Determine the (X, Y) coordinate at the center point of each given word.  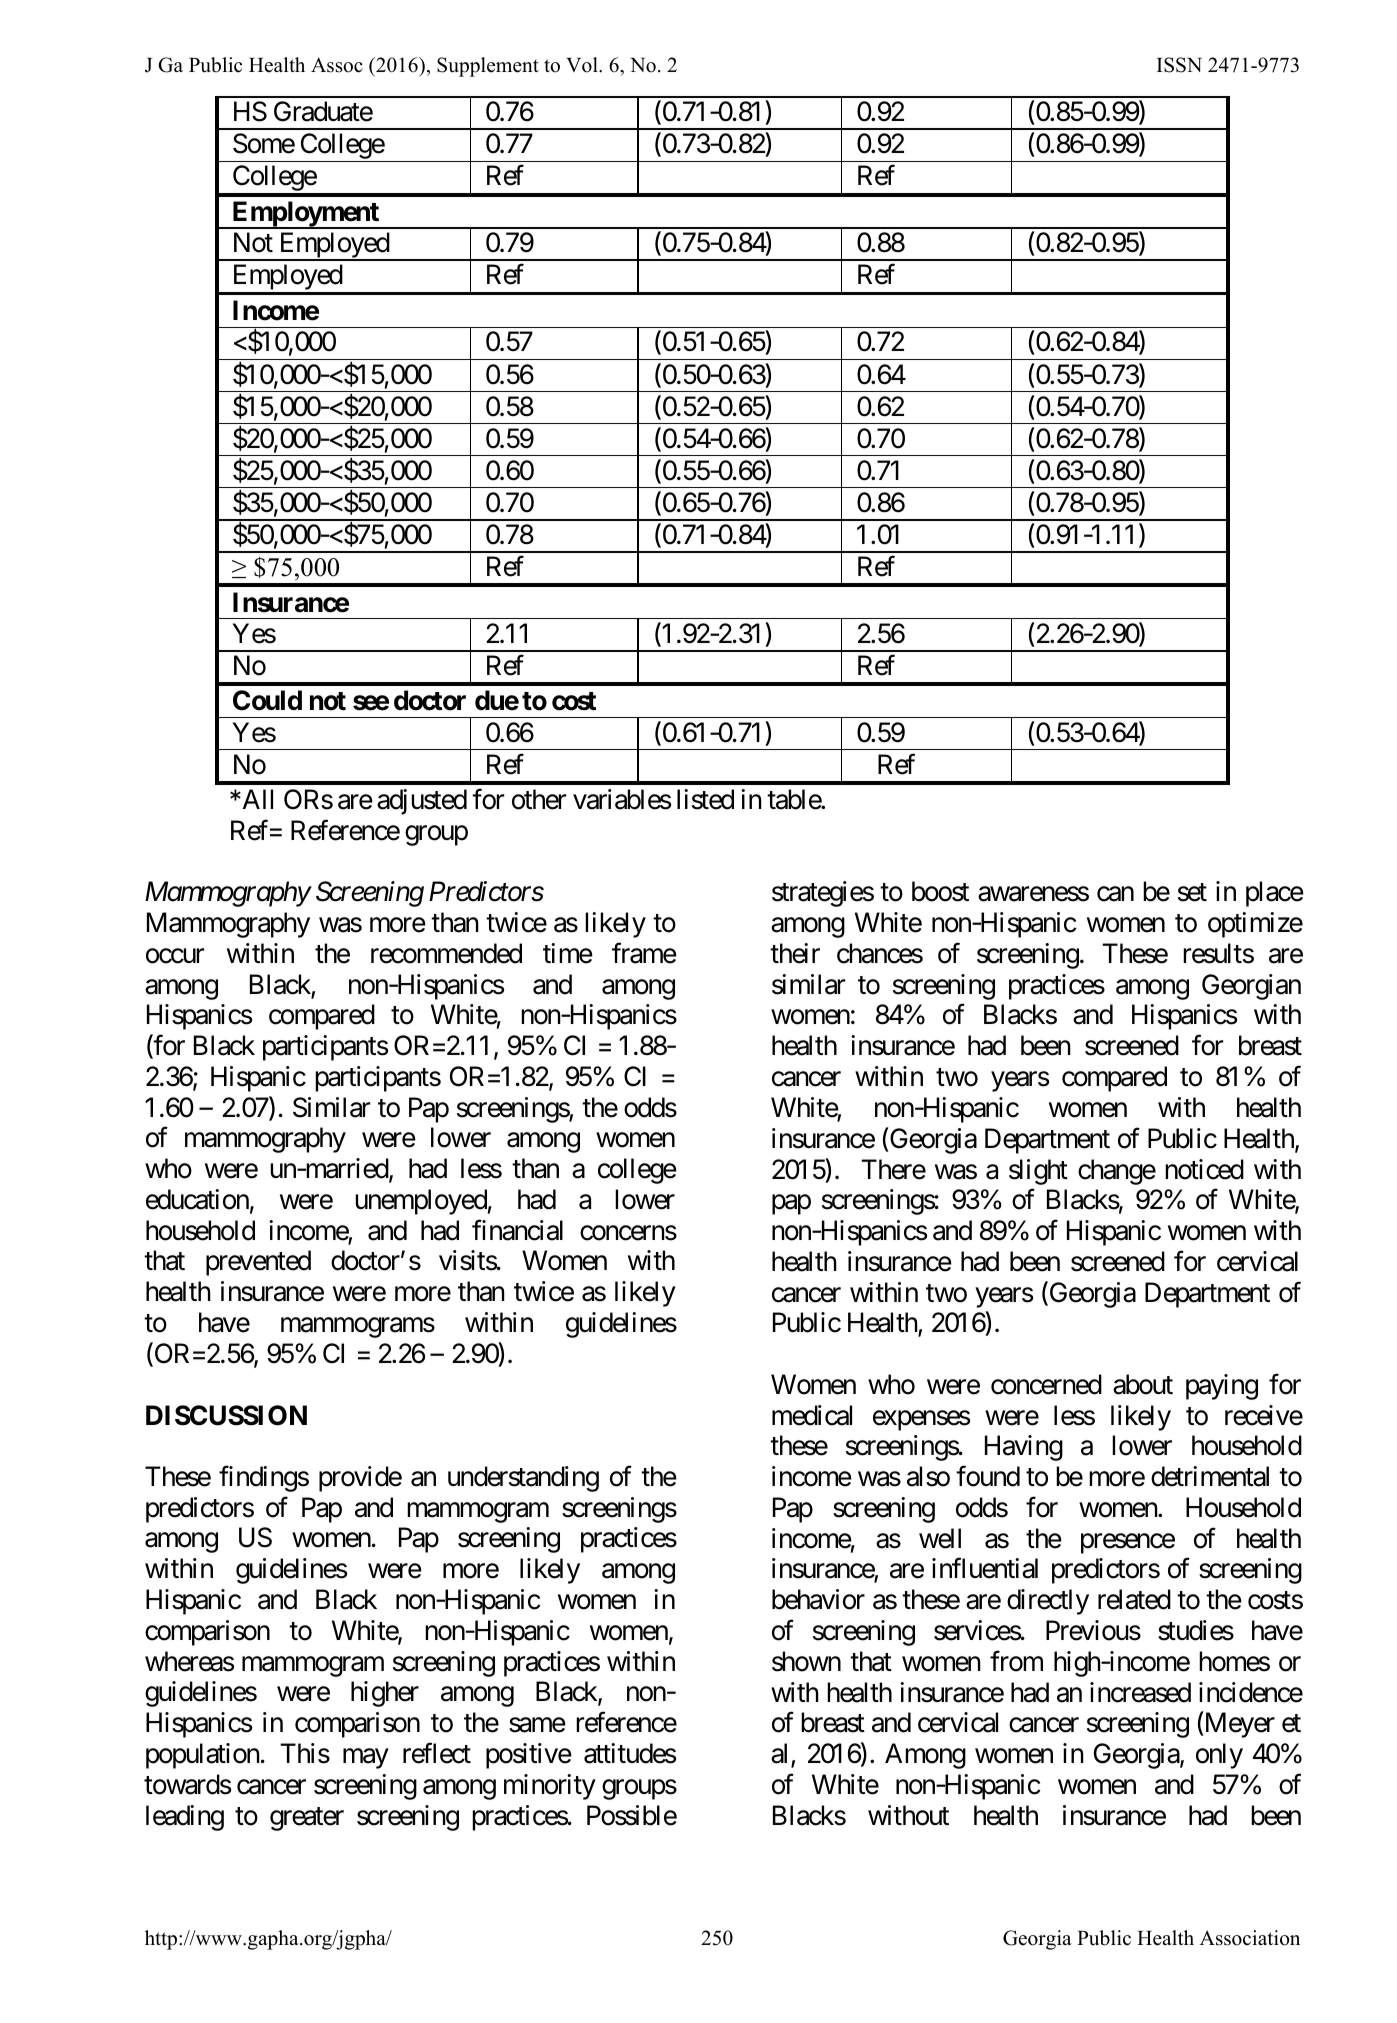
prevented (258, 1263)
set (1192, 893)
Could (267, 700)
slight (1038, 1172)
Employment (305, 215)
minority (550, 1787)
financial (517, 1230)
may (365, 1759)
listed (705, 799)
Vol (583, 65)
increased (1140, 1692)
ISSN (1179, 65)
